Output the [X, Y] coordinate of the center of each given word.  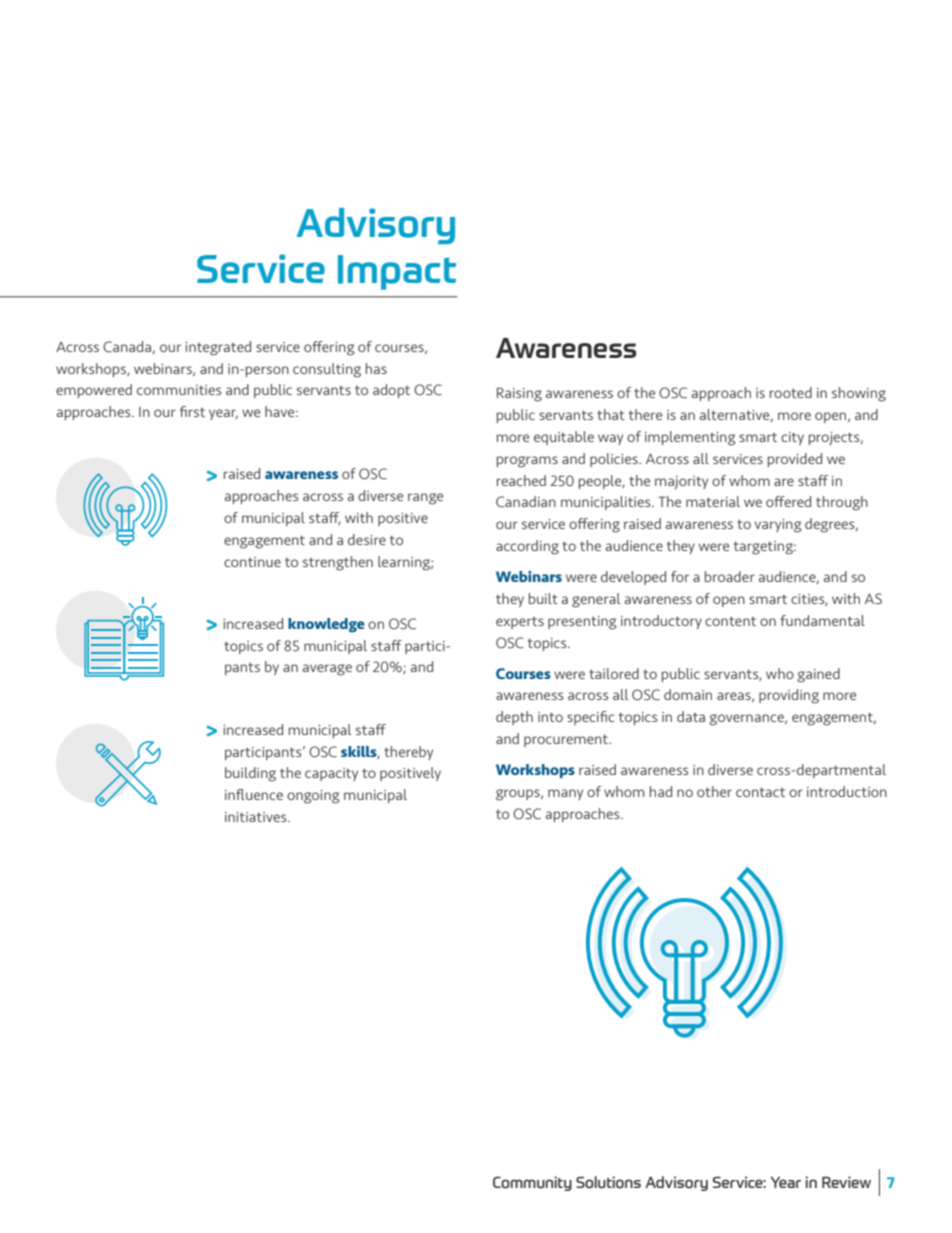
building [250, 774]
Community [532, 1183]
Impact [397, 272]
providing [789, 696]
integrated [218, 348]
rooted [791, 392]
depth [514, 718]
